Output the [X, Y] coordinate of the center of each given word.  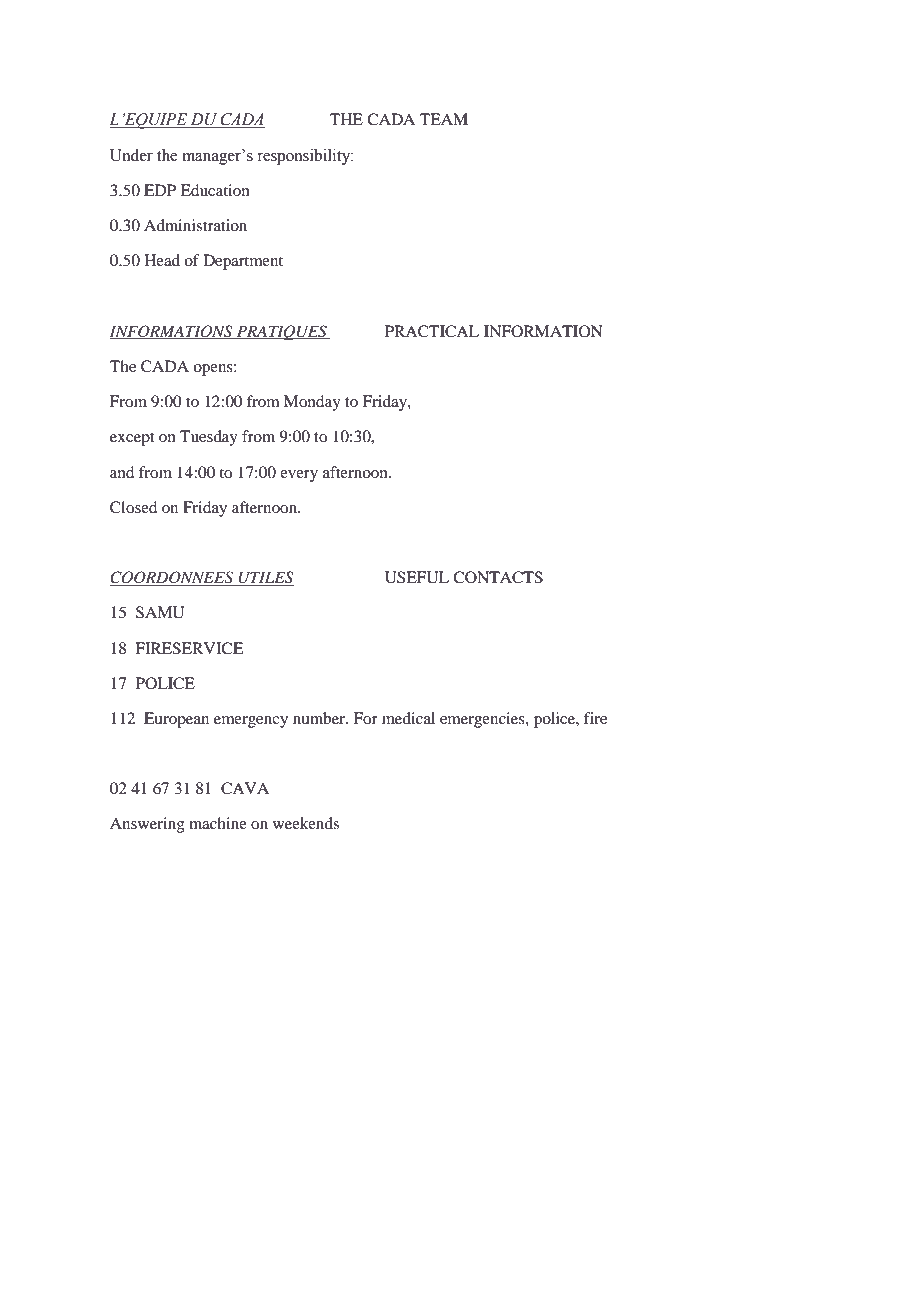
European [176, 720]
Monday [312, 403]
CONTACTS [498, 577]
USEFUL [417, 577]
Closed [133, 507]
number [320, 718]
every [299, 476]
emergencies [483, 720]
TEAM [444, 119]
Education [215, 190]
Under [131, 155]
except [132, 439]
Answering [147, 825]
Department [243, 262]
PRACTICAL [432, 331]
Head [162, 260]
